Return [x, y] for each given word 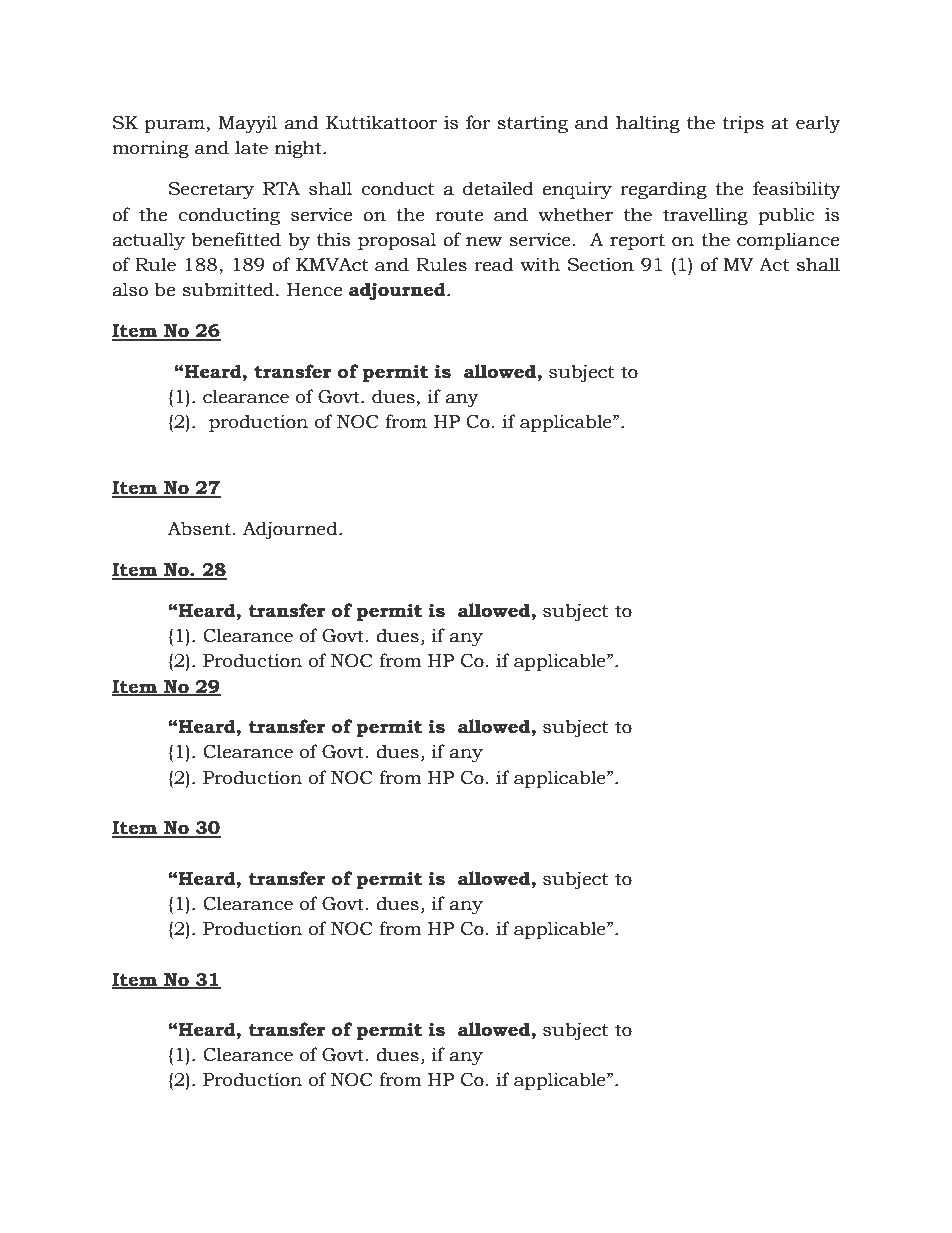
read [494, 264]
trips [743, 124]
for [478, 122]
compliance [788, 241]
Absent [199, 528]
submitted [228, 289]
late [251, 147]
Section [601, 264]
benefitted [236, 239]
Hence [314, 290]
